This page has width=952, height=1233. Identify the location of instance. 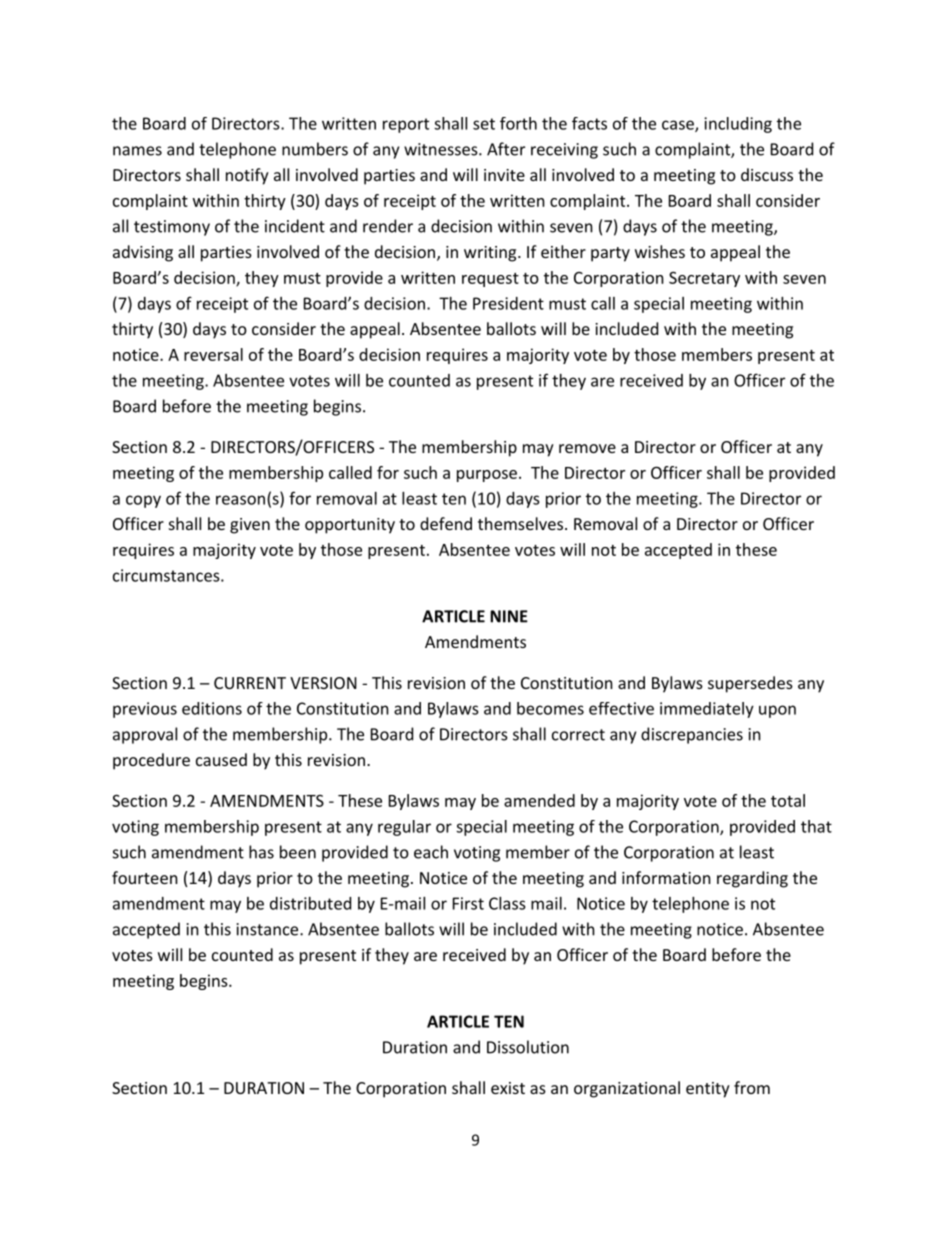
(269, 929).
